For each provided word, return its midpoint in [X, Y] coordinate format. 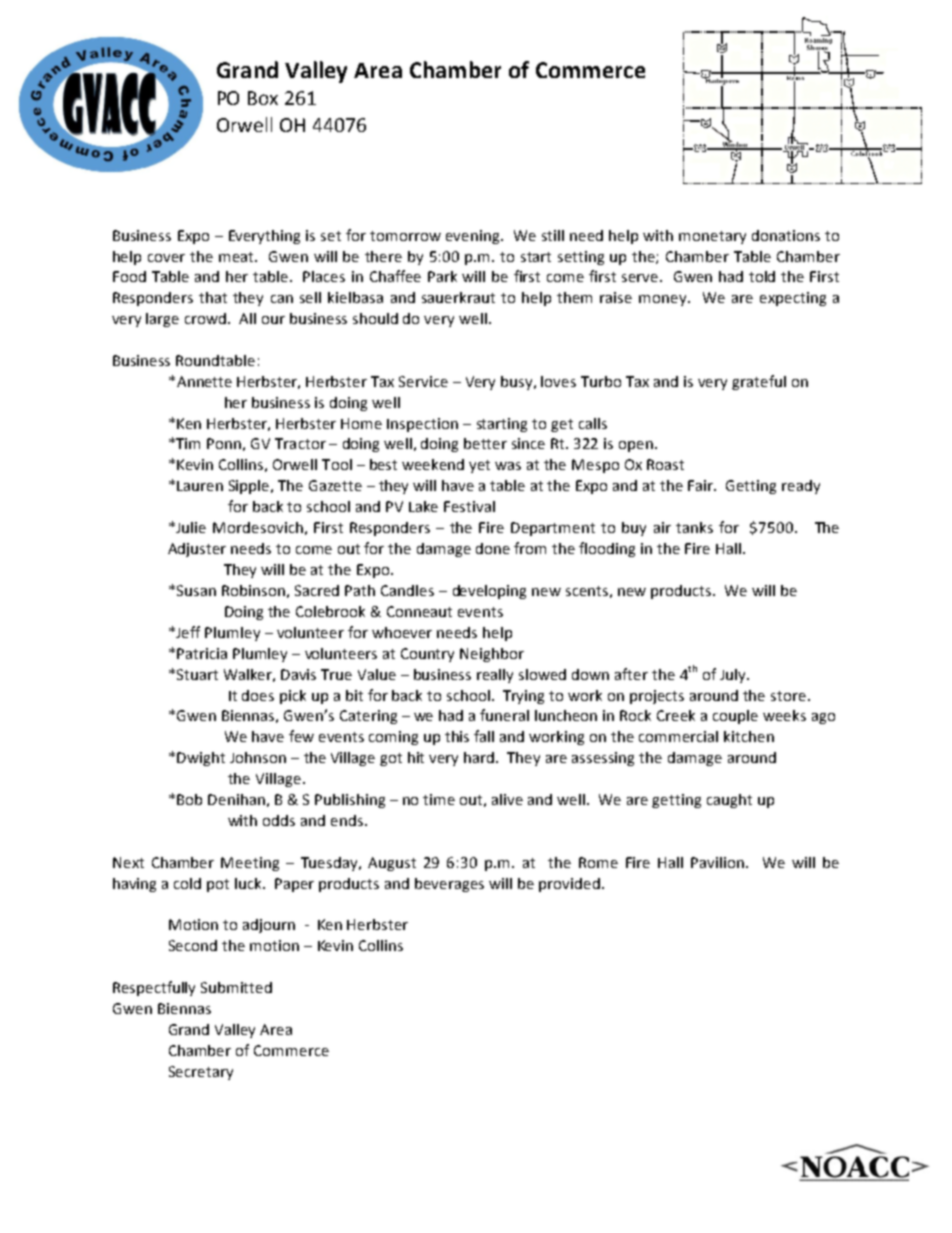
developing [489, 592]
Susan [196, 590]
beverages [449, 885]
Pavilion [717, 862]
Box [263, 98]
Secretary [201, 1073]
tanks [694, 527]
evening [474, 237]
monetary [712, 237]
